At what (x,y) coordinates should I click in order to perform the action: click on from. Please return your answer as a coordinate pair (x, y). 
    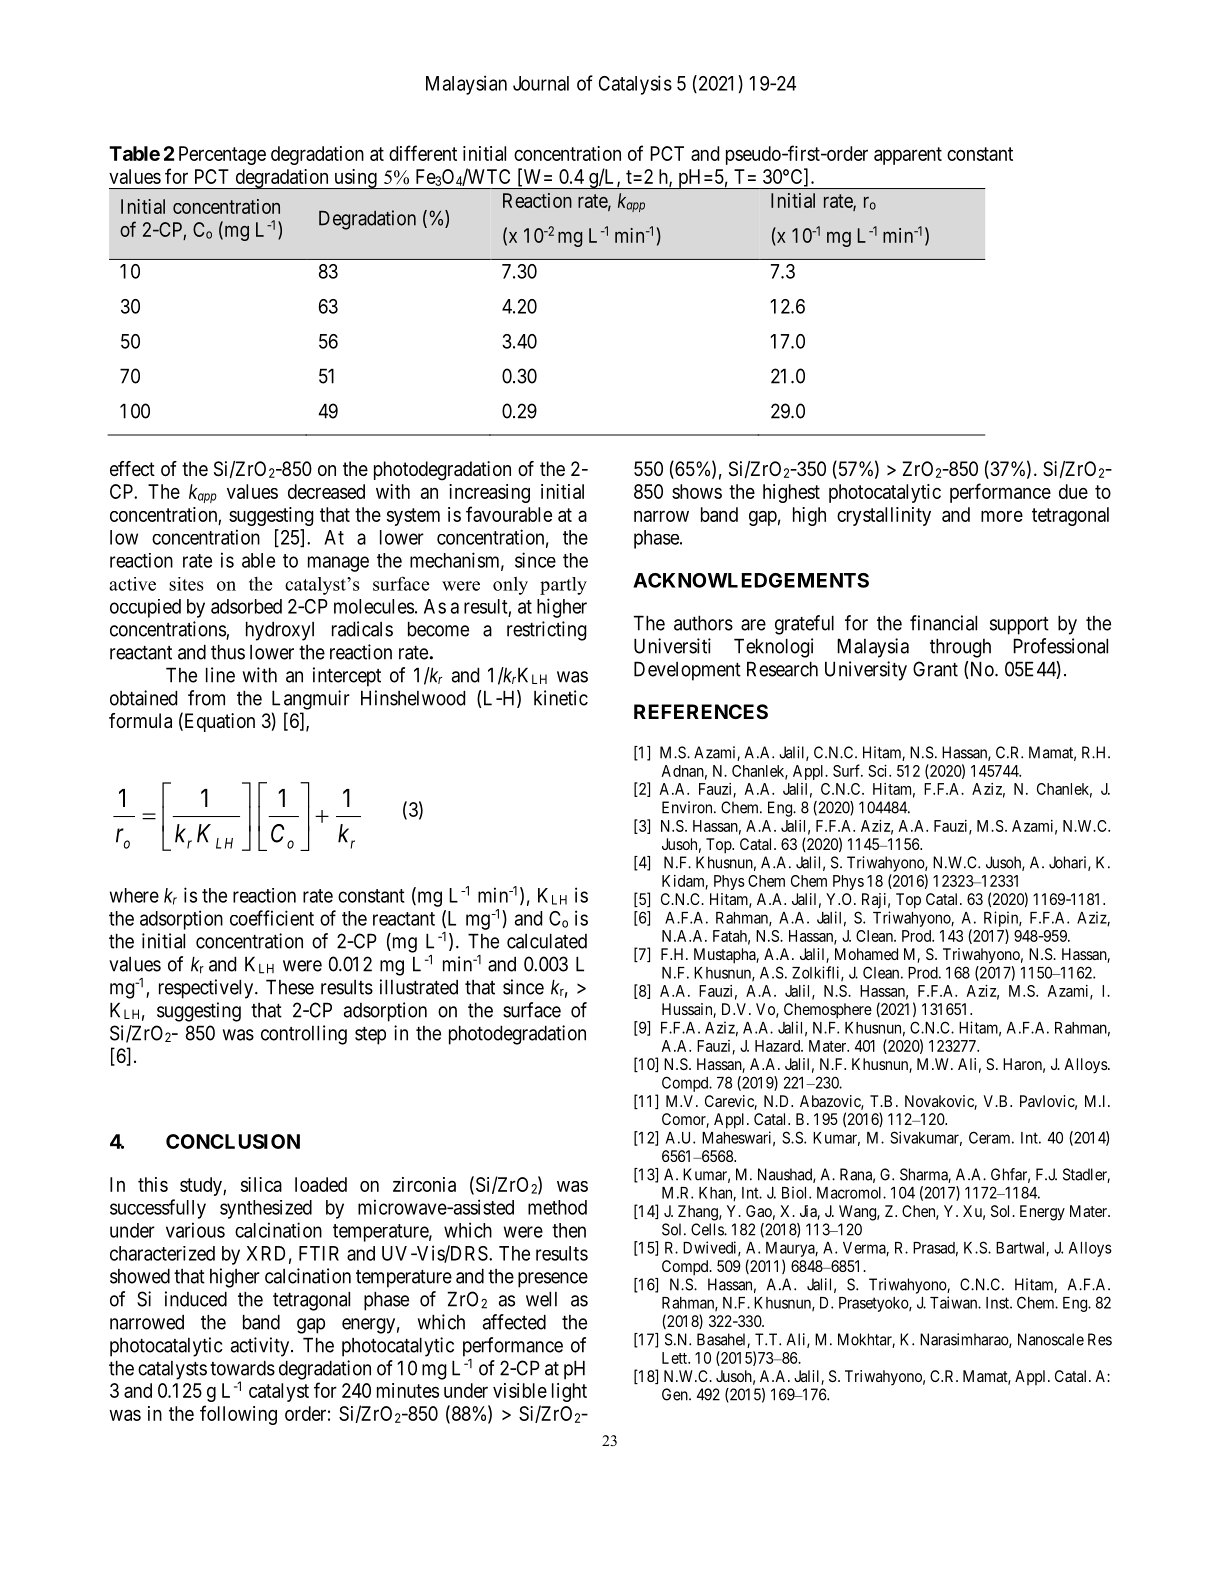
    Looking at the image, I should click on (206, 698).
